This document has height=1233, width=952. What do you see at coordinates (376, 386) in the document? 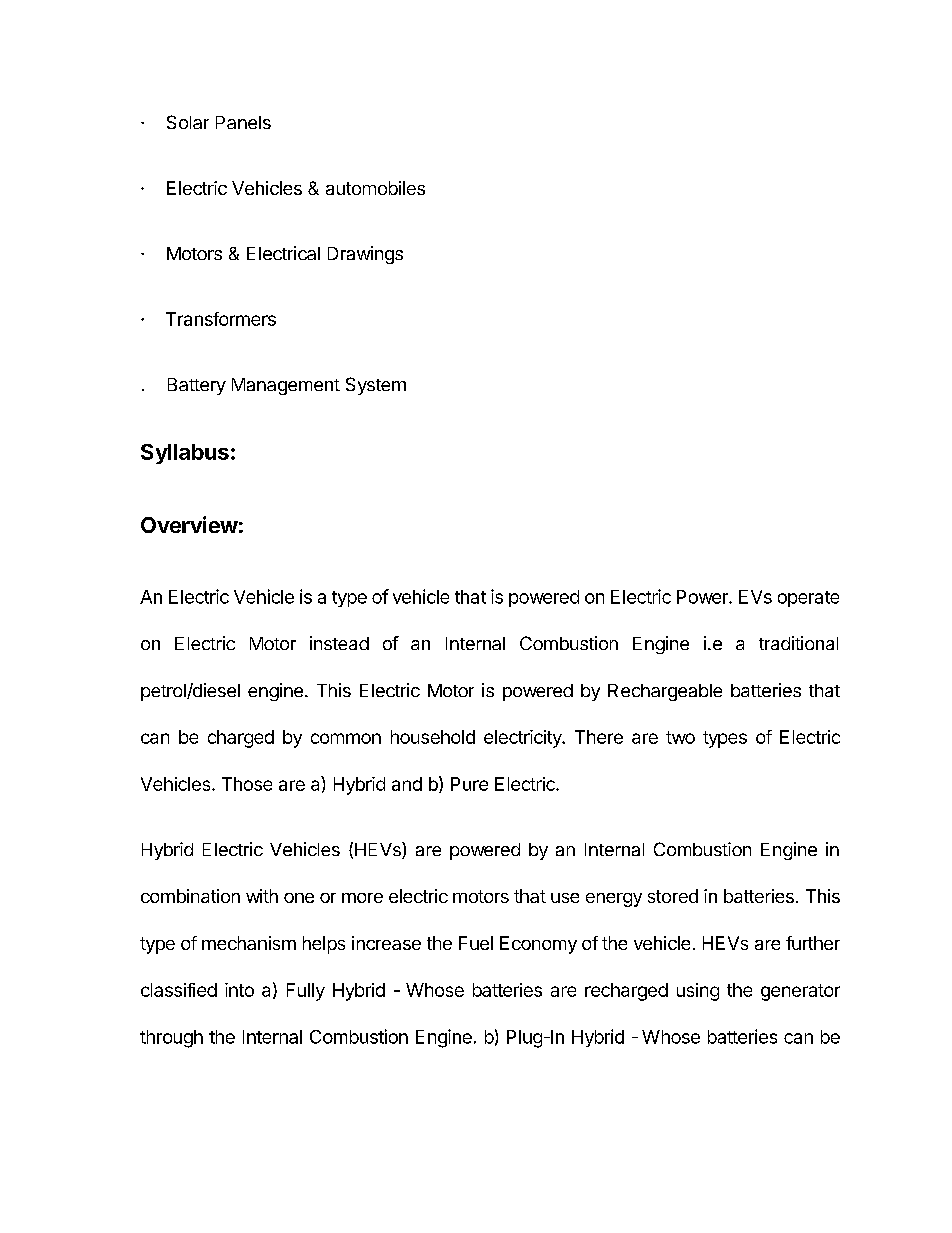
I see `System` at bounding box center [376, 386].
